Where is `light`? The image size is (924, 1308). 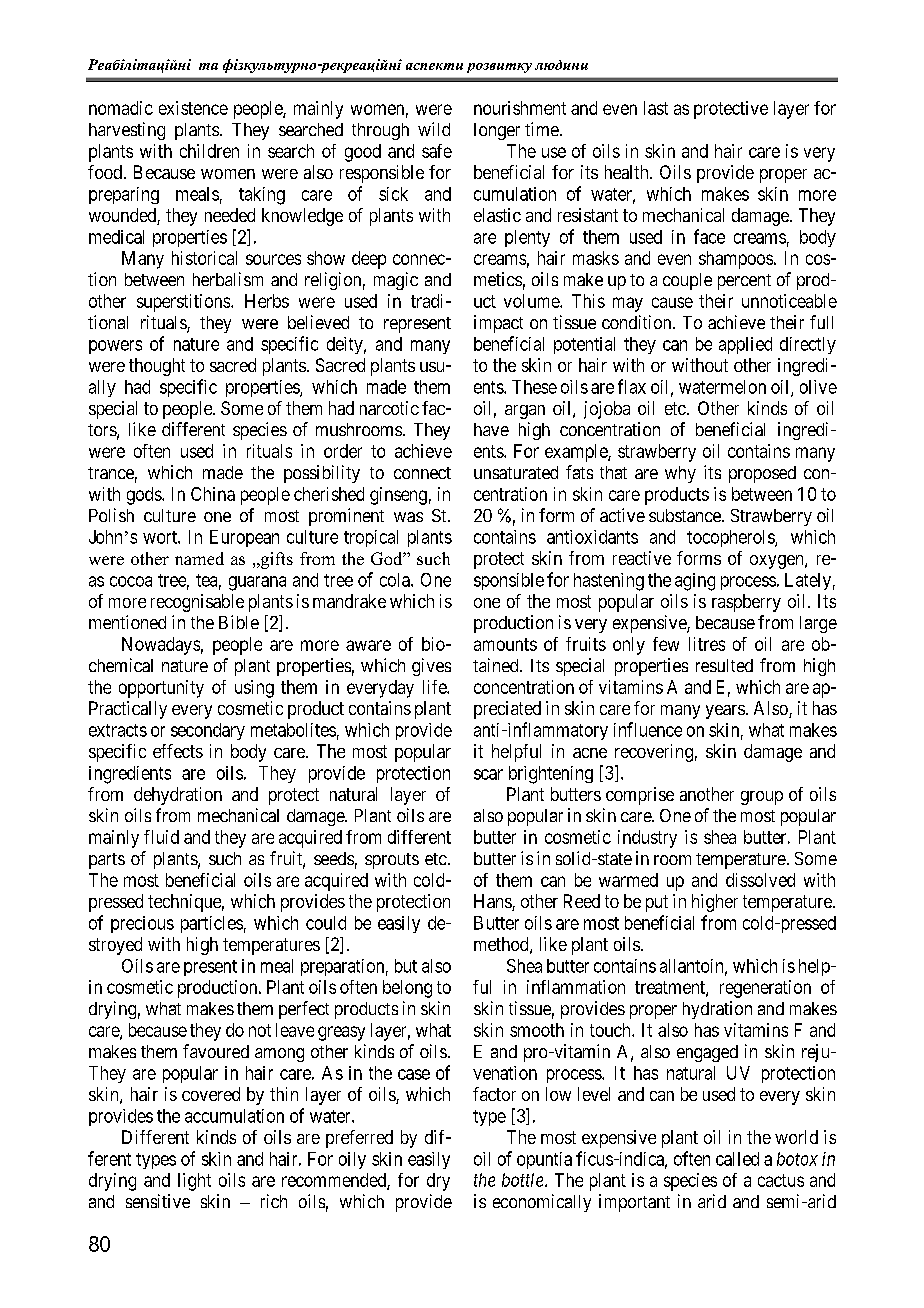
light is located at coordinates (194, 1182).
